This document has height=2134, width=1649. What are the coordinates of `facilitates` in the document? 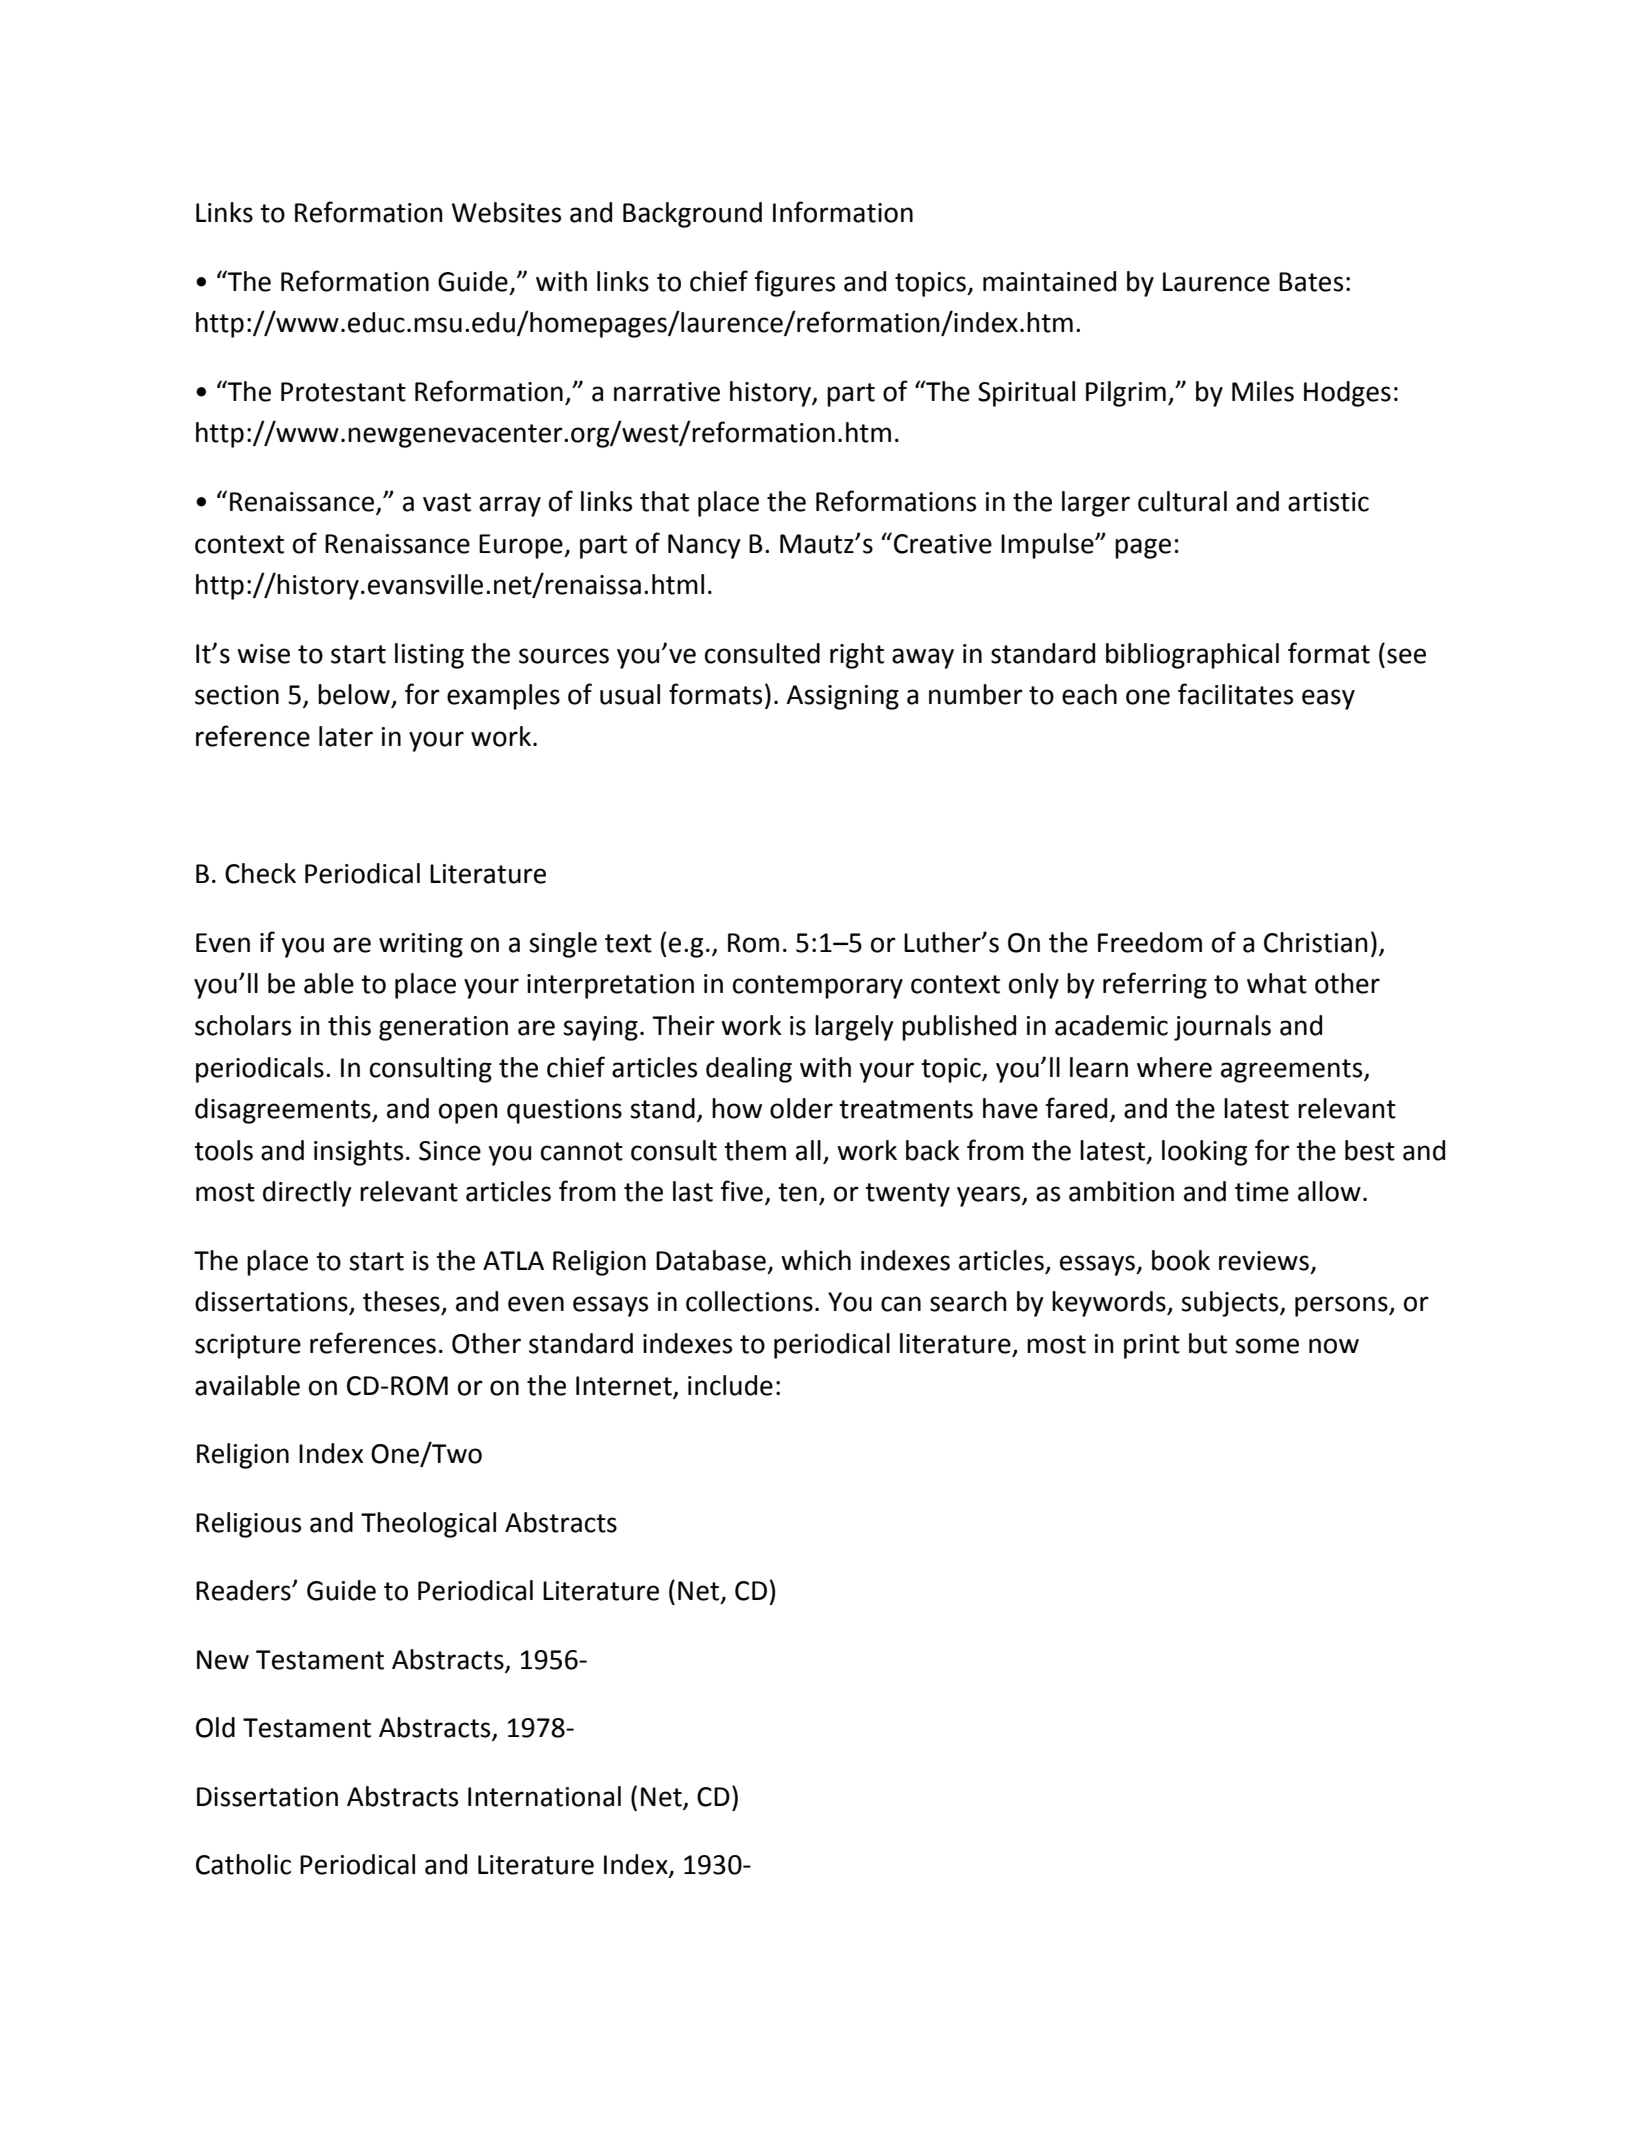 It's located at (1235, 694).
